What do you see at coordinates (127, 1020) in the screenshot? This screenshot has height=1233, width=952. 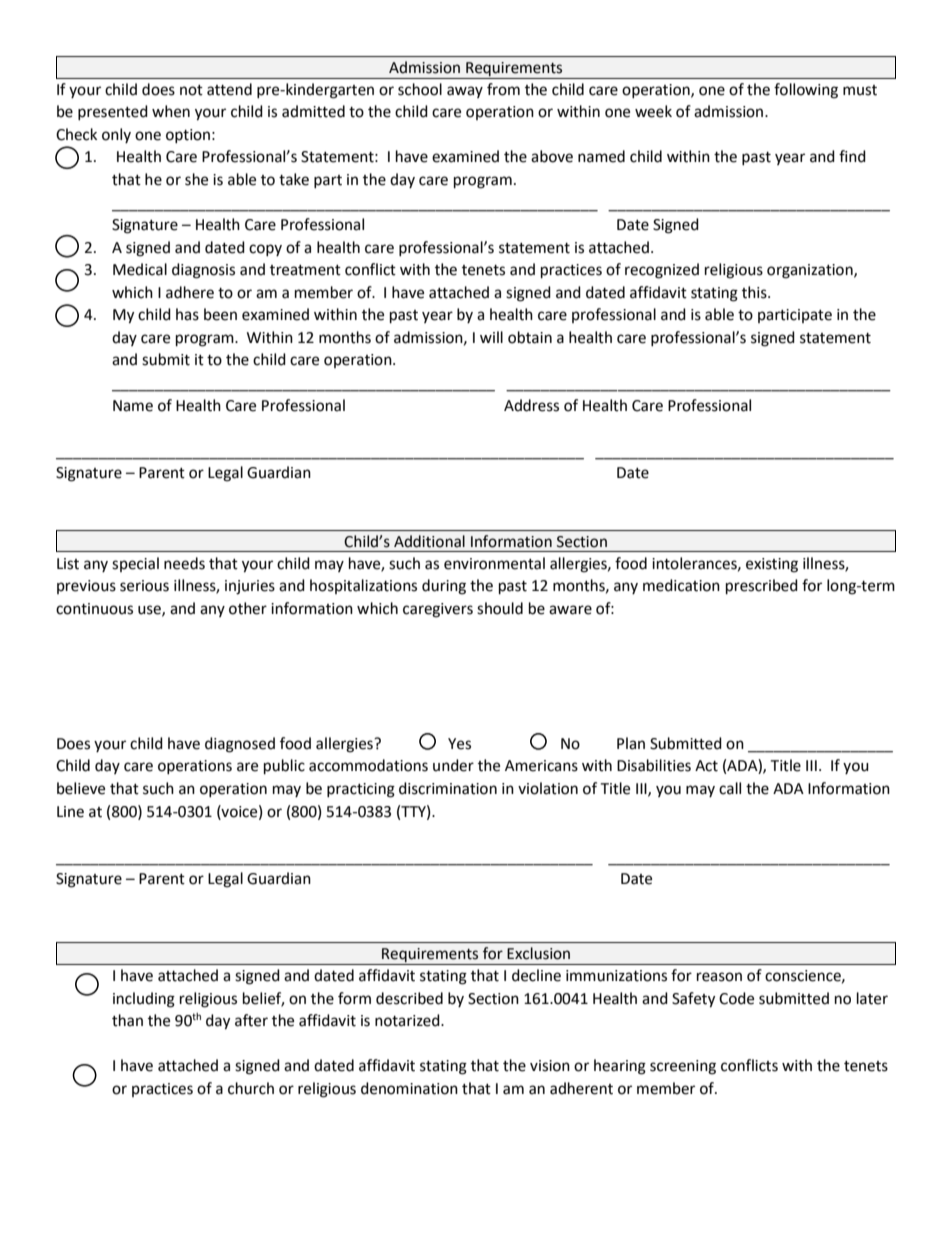 I see `than` at bounding box center [127, 1020].
